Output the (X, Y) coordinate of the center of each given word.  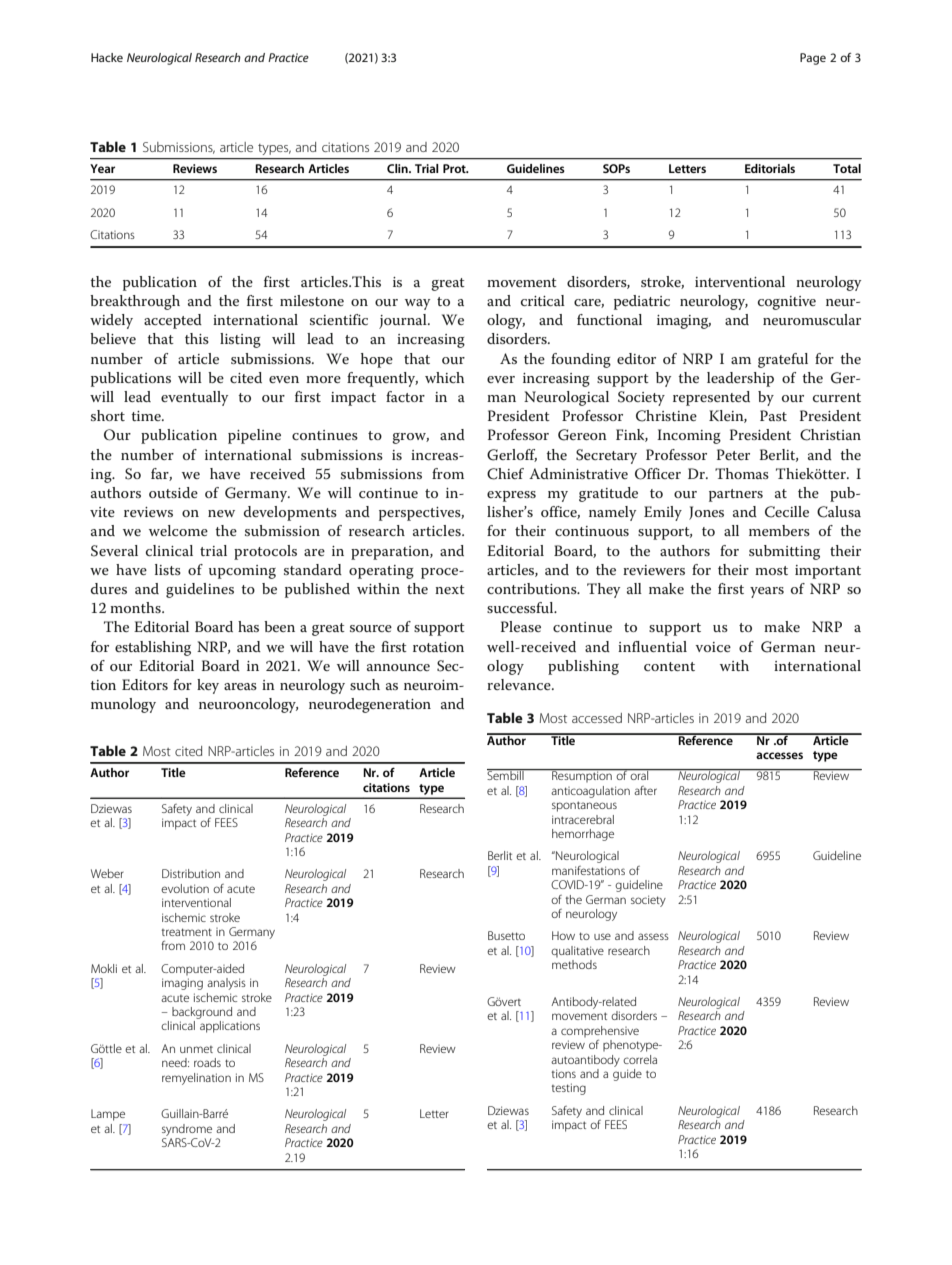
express (511, 496)
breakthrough (135, 302)
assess (653, 936)
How (563, 935)
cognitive (787, 303)
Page (813, 59)
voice (713, 647)
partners (736, 495)
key (208, 686)
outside (173, 492)
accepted (173, 321)
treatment (187, 932)
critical (543, 300)
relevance (520, 684)
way (417, 304)
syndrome (187, 1130)
